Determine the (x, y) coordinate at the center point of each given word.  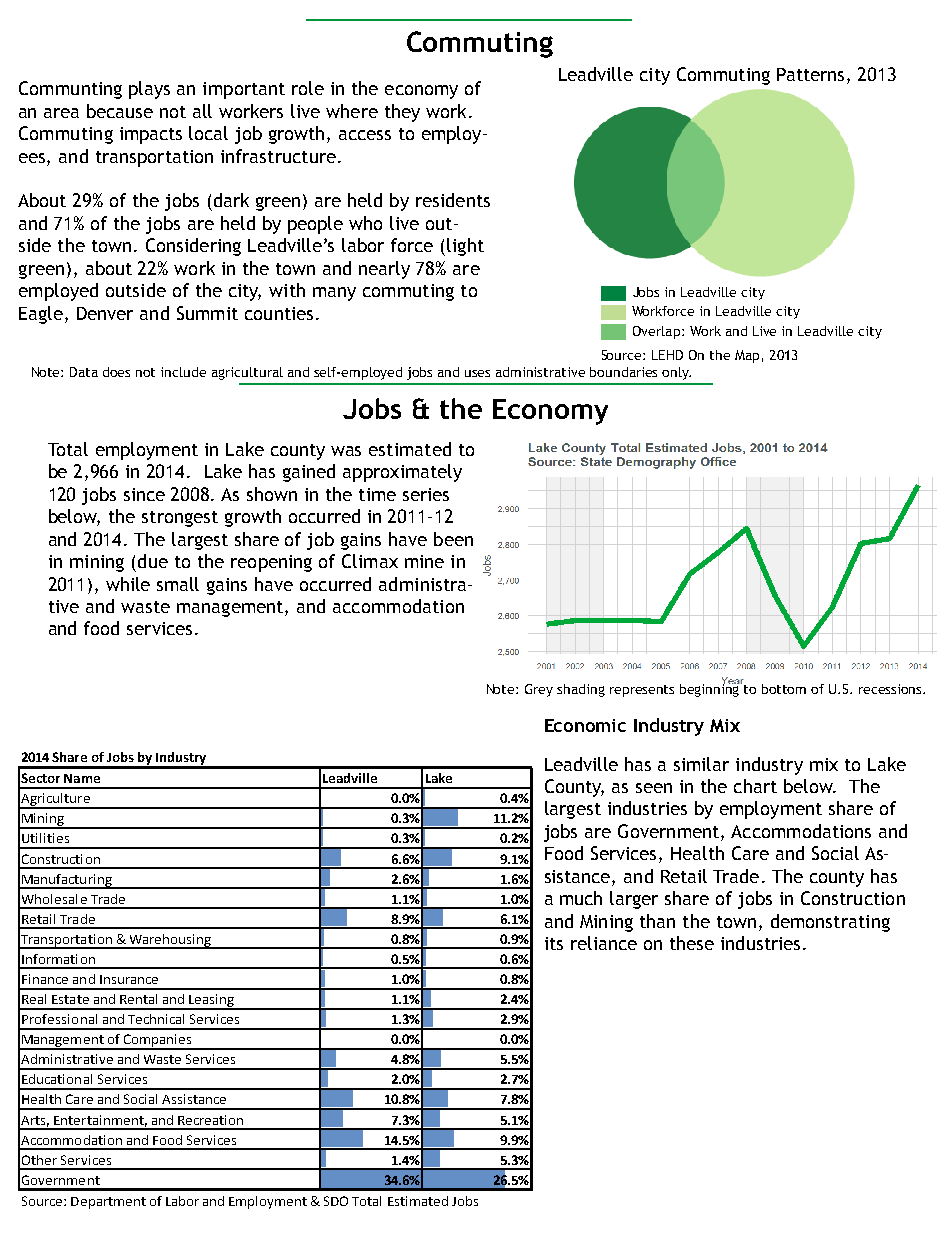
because (120, 111)
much (581, 898)
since (144, 494)
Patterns (810, 74)
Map (747, 356)
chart (755, 786)
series (426, 494)
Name (82, 778)
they (402, 113)
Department (108, 1203)
